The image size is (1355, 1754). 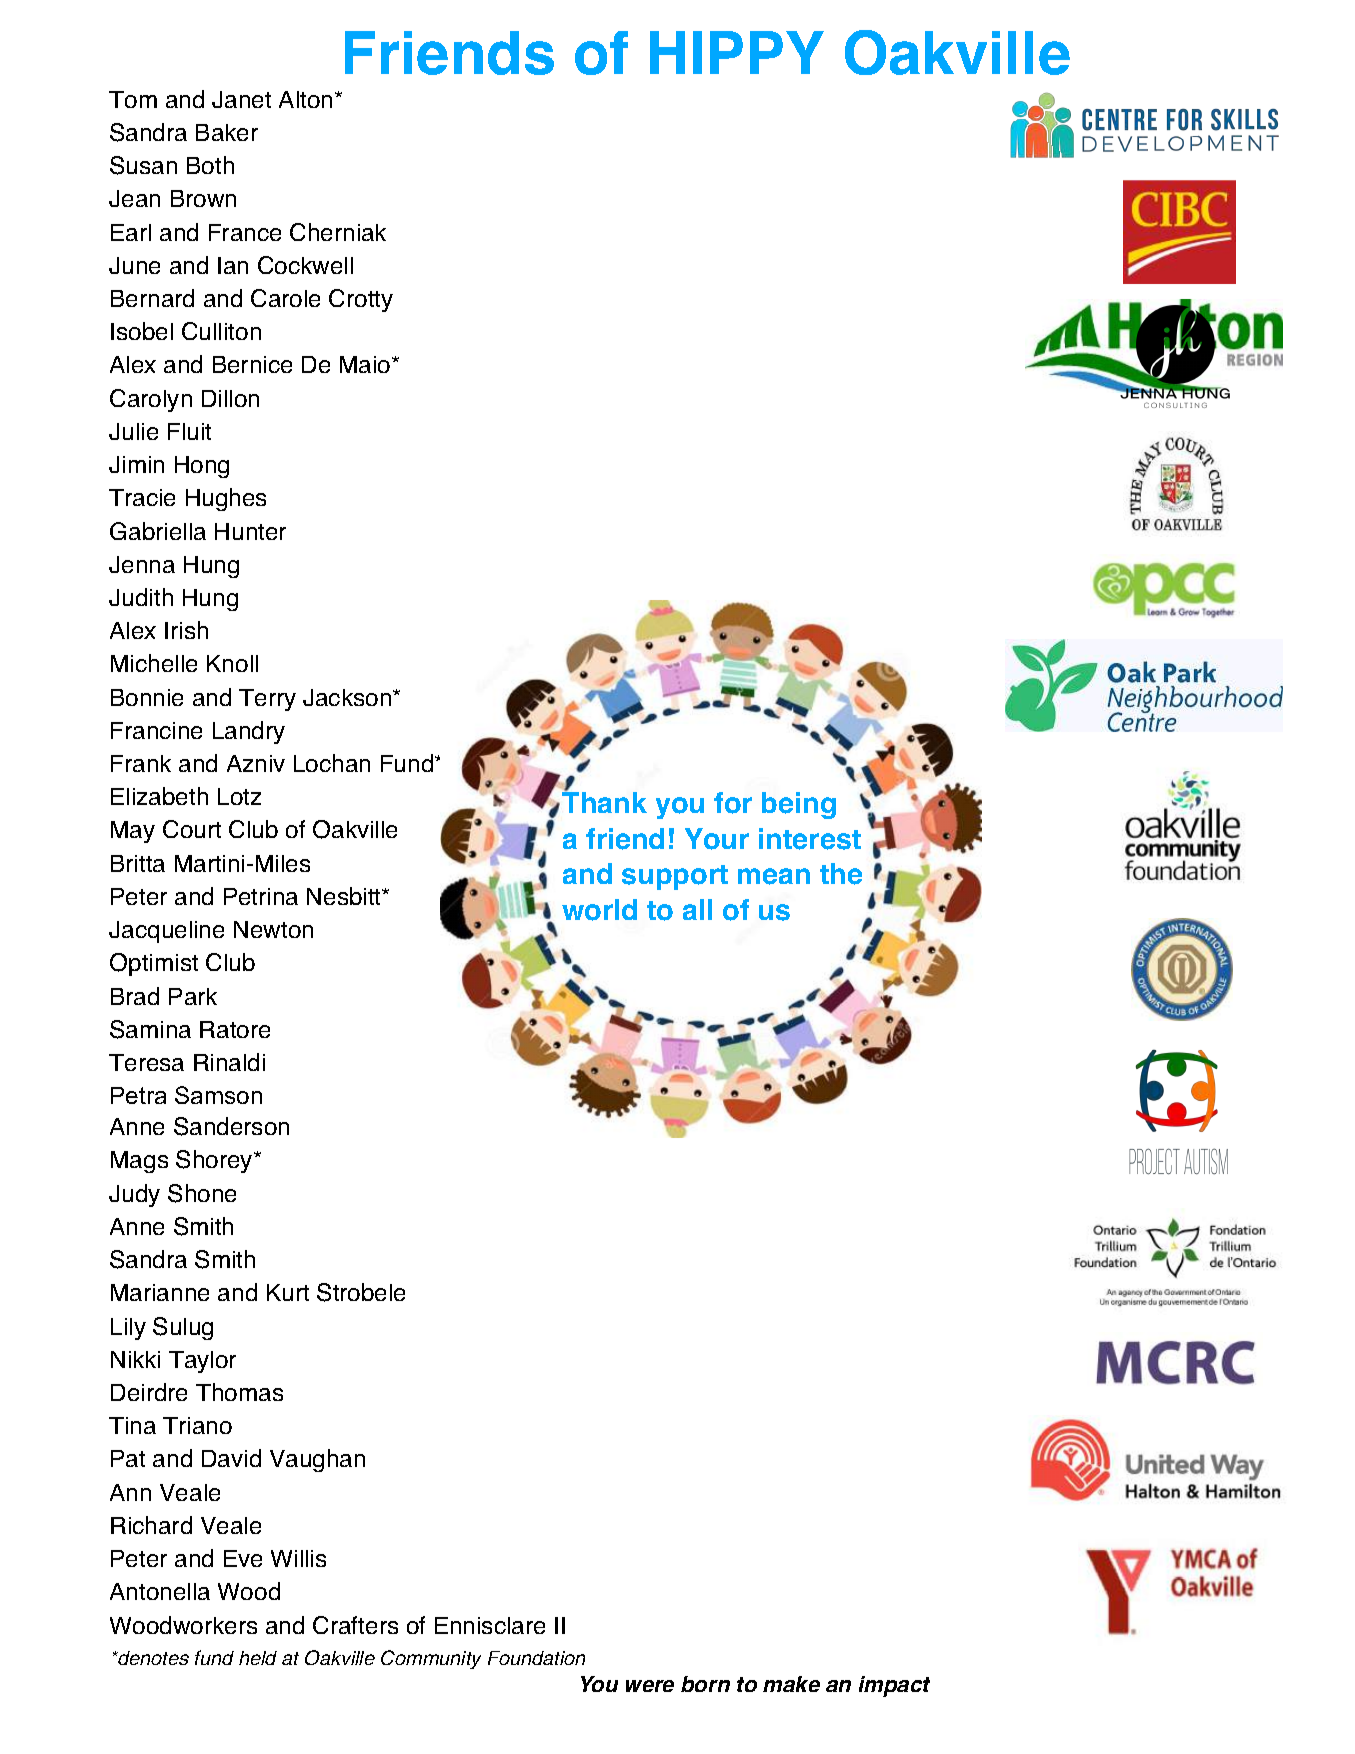 What do you see at coordinates (737, 52) in the screenshot?
I see `HIPPY` at bounding box center [737, 52].
